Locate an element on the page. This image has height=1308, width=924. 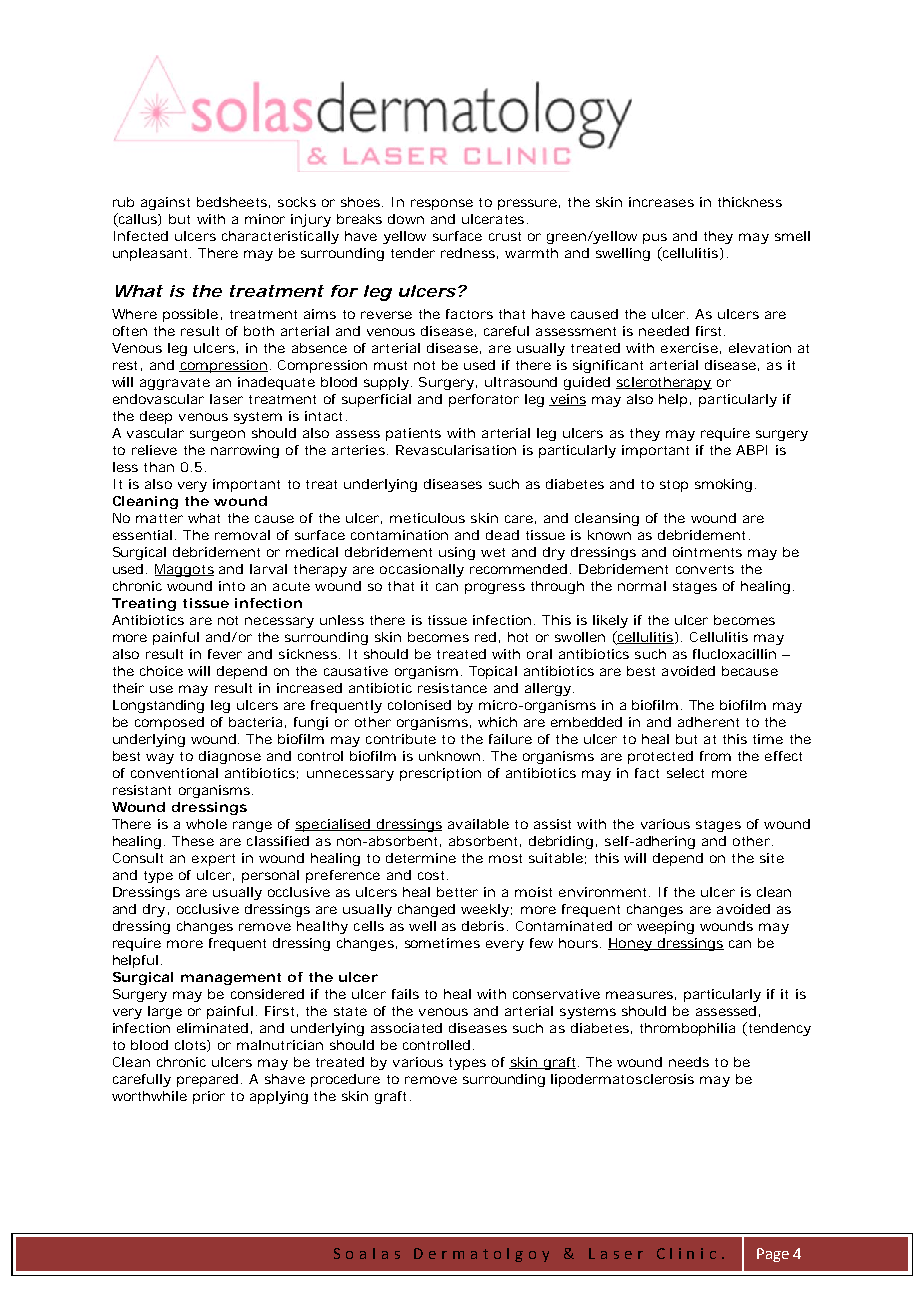
Maggots is located at coordinates (184, 570).
